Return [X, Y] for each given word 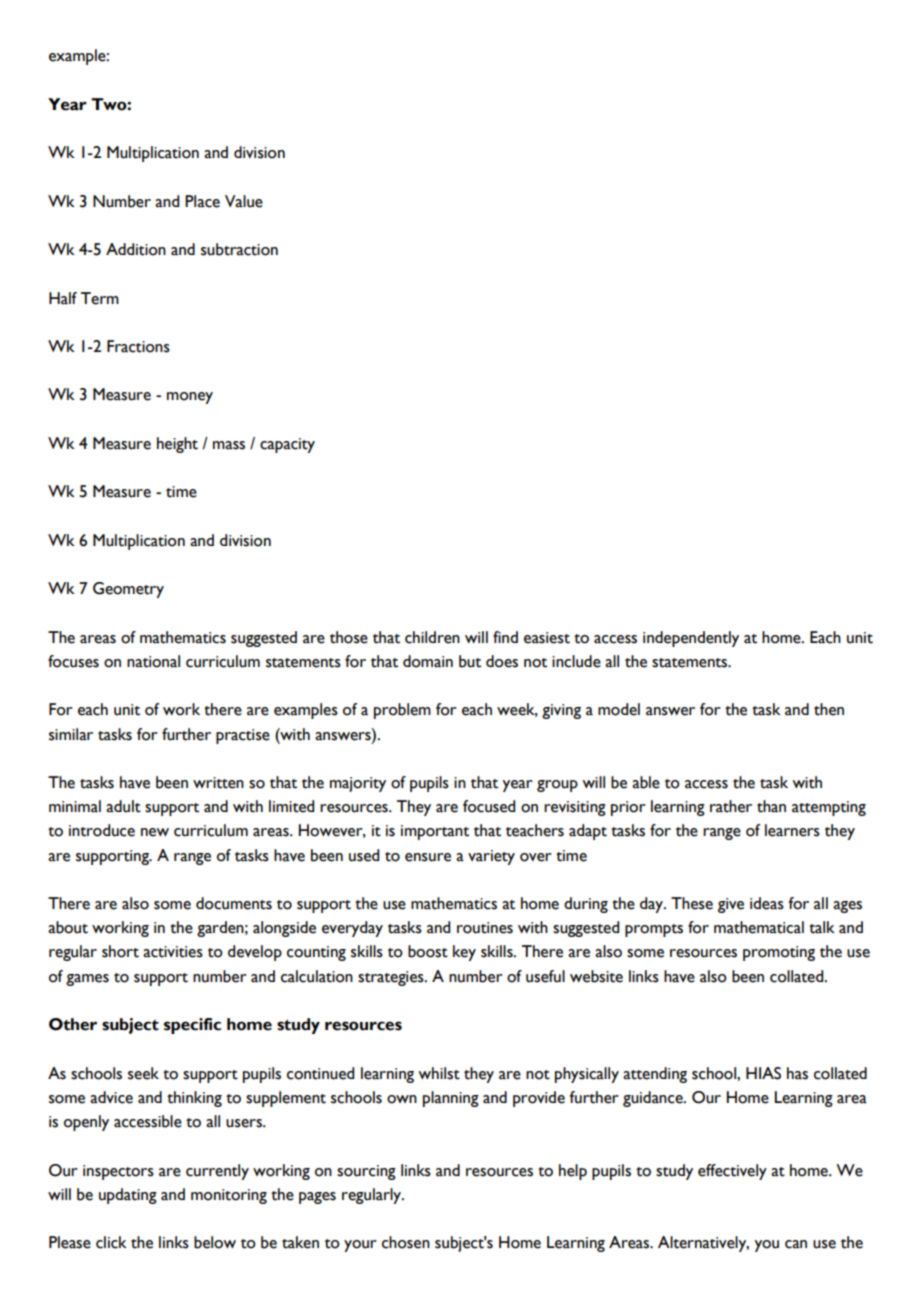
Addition [136, 249]
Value [244, 201]
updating [128, 1196]
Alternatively [703, 1244]
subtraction [239, 249]
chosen [406, 1242]
